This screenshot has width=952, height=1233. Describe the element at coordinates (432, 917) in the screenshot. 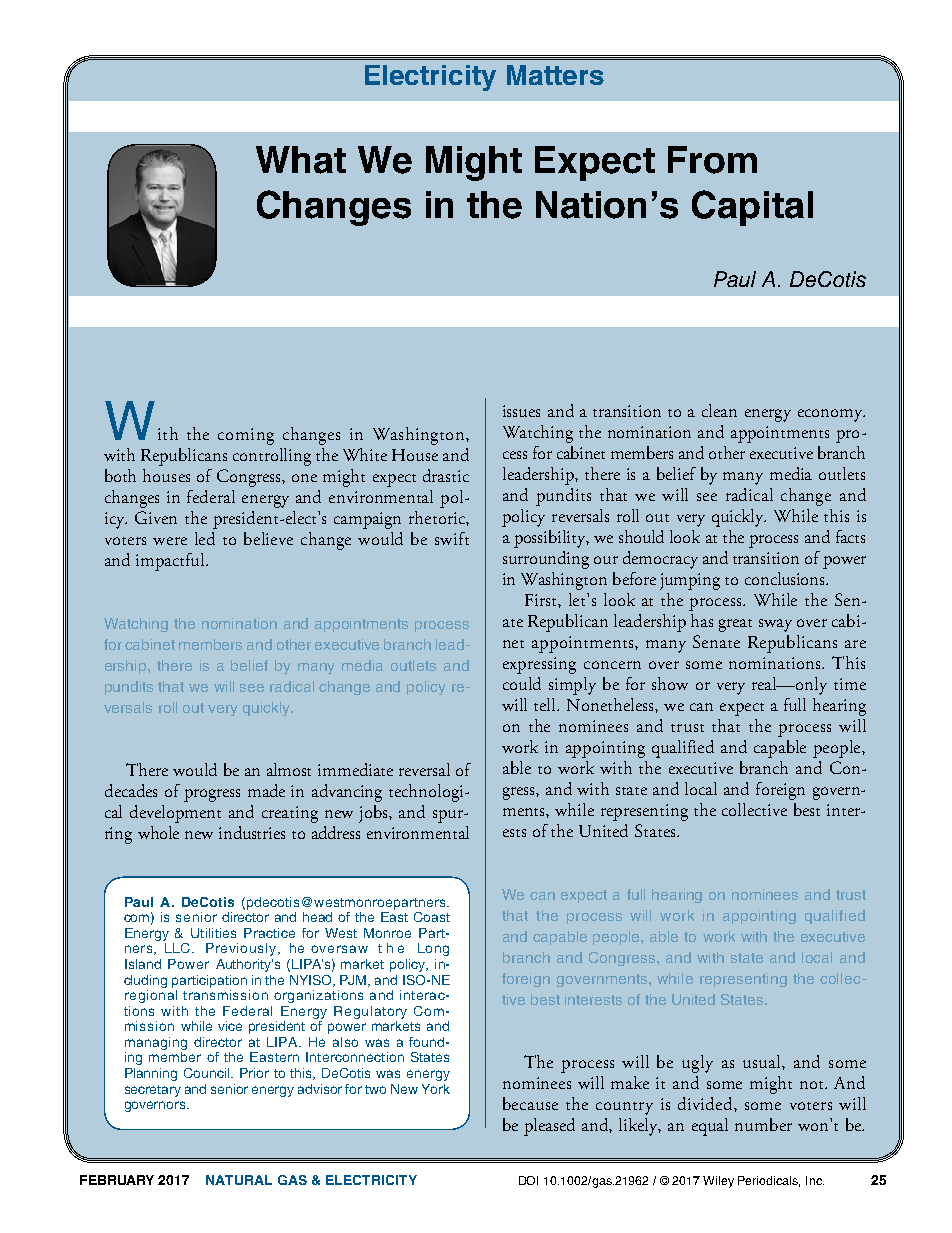

I see `Coast` at that location.
